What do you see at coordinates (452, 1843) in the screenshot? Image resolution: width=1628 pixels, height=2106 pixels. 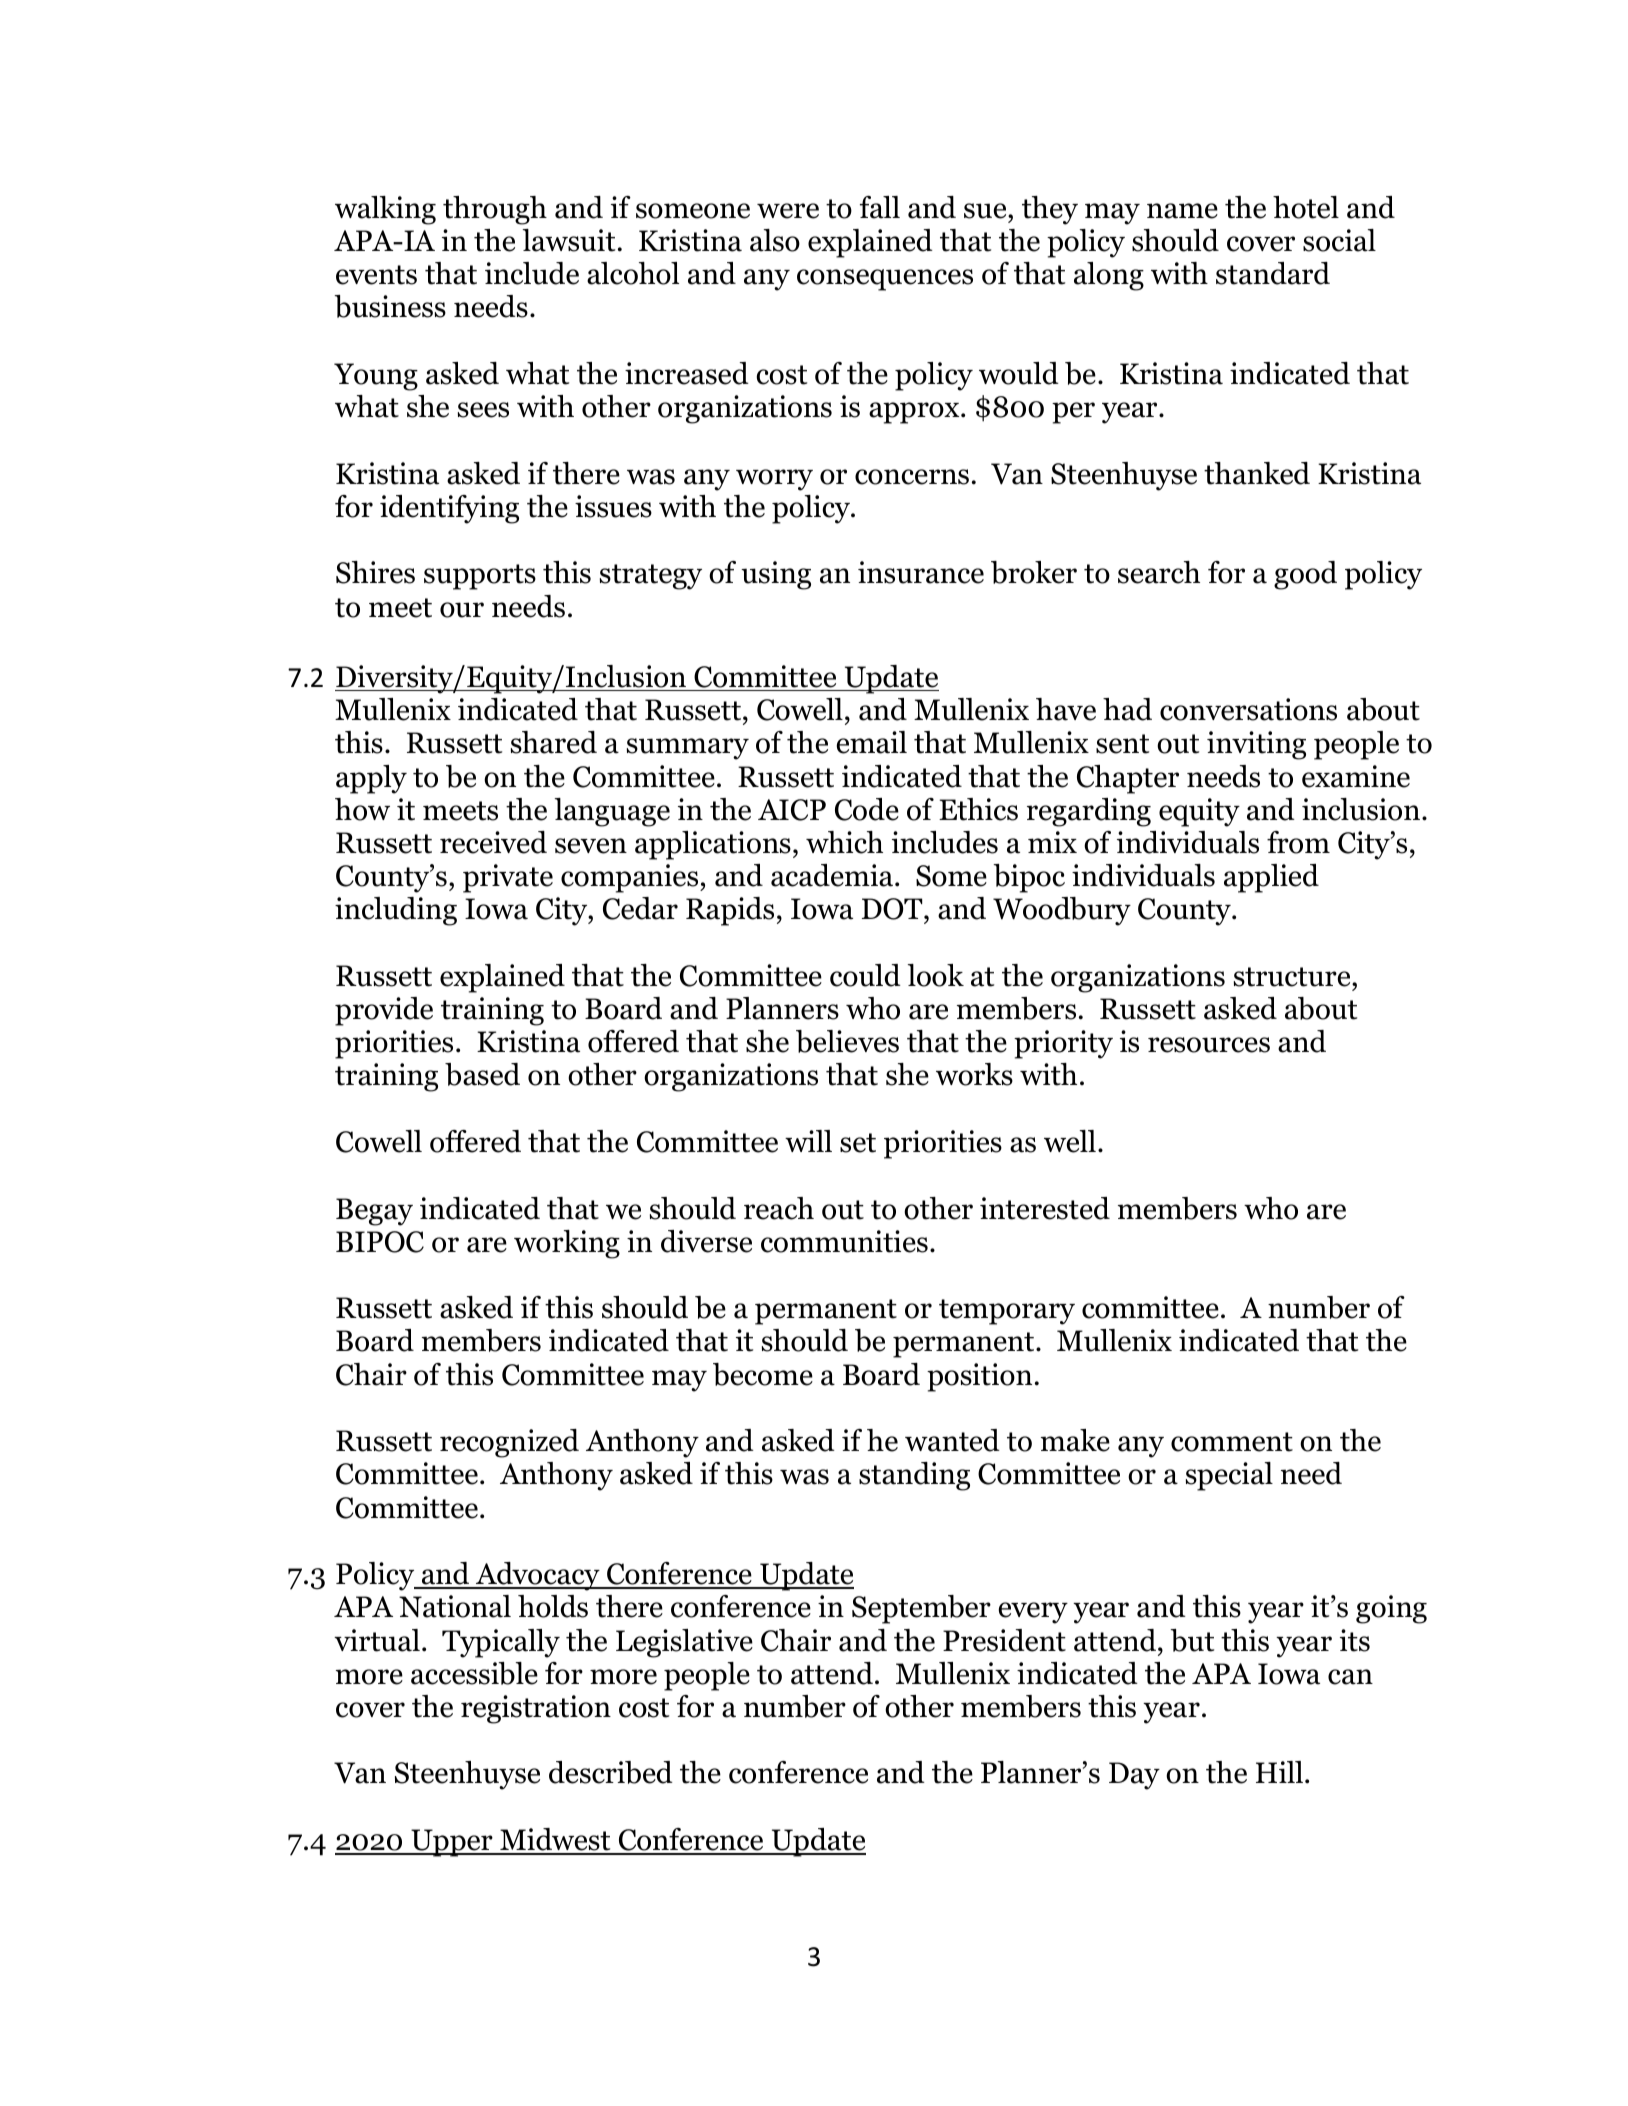 I see `Upper` at bounding box center [452, 1843].
